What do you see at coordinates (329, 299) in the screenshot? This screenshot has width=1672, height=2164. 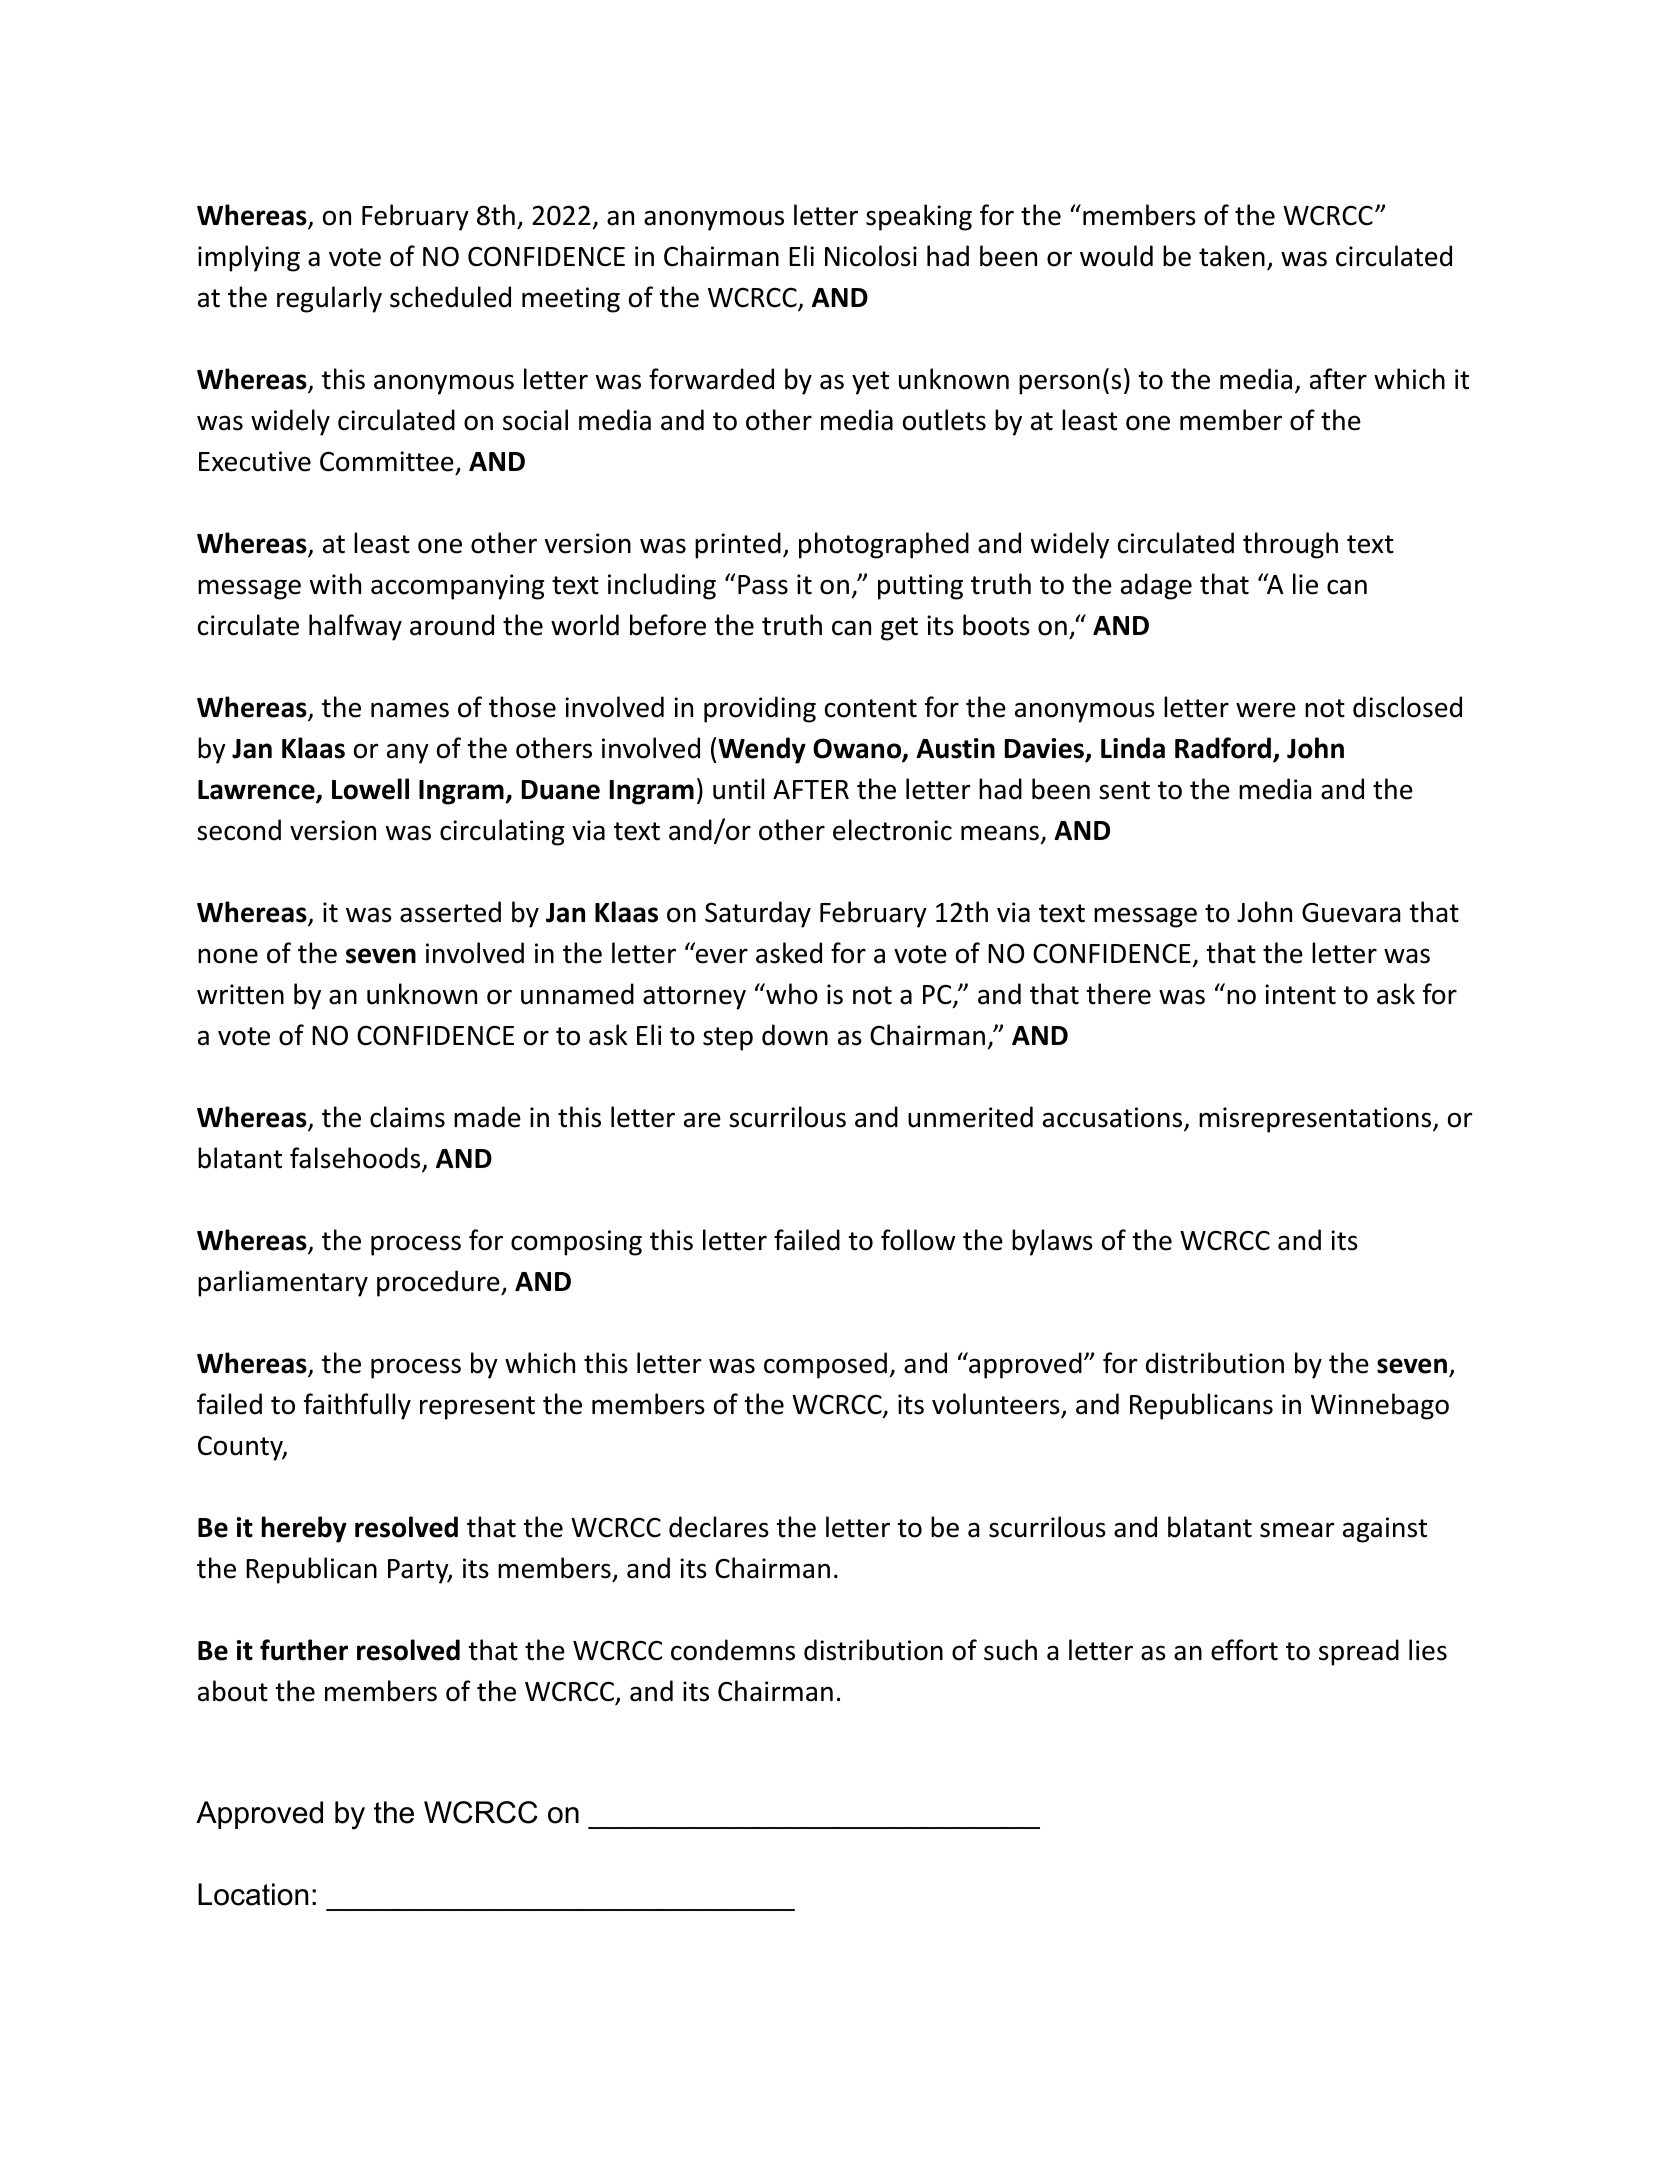 I see `regularly` at bounding box center [329, 299].
